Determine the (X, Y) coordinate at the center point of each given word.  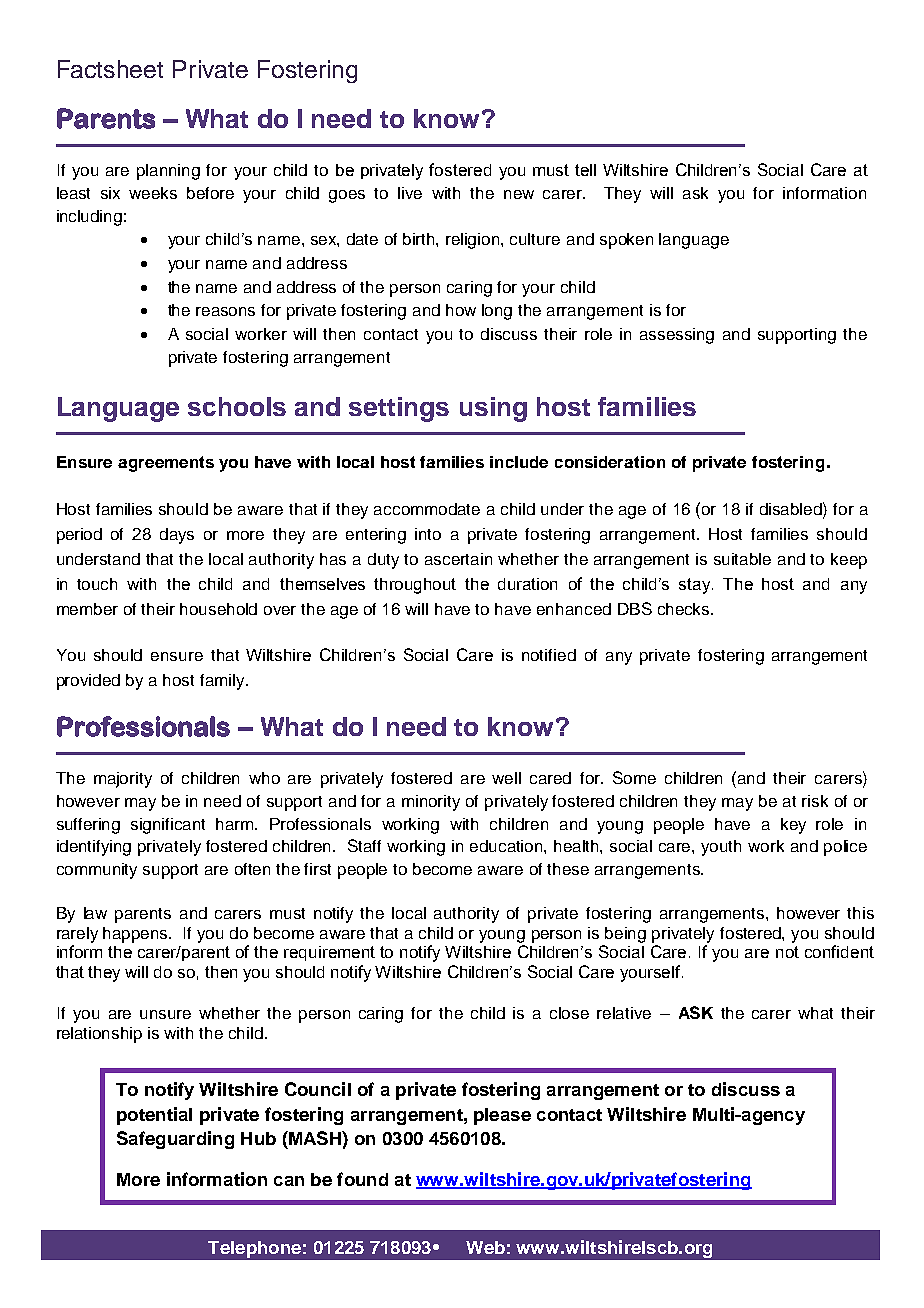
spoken (626, 241)
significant (168, 826)
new (519, 194)
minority (431, 803)
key (793, 826)
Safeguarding (175, 1140)
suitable (742, 559)
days (177, 536)
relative (624, 1013)
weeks (153, 193)
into (428, 534)
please (502, 1116)
